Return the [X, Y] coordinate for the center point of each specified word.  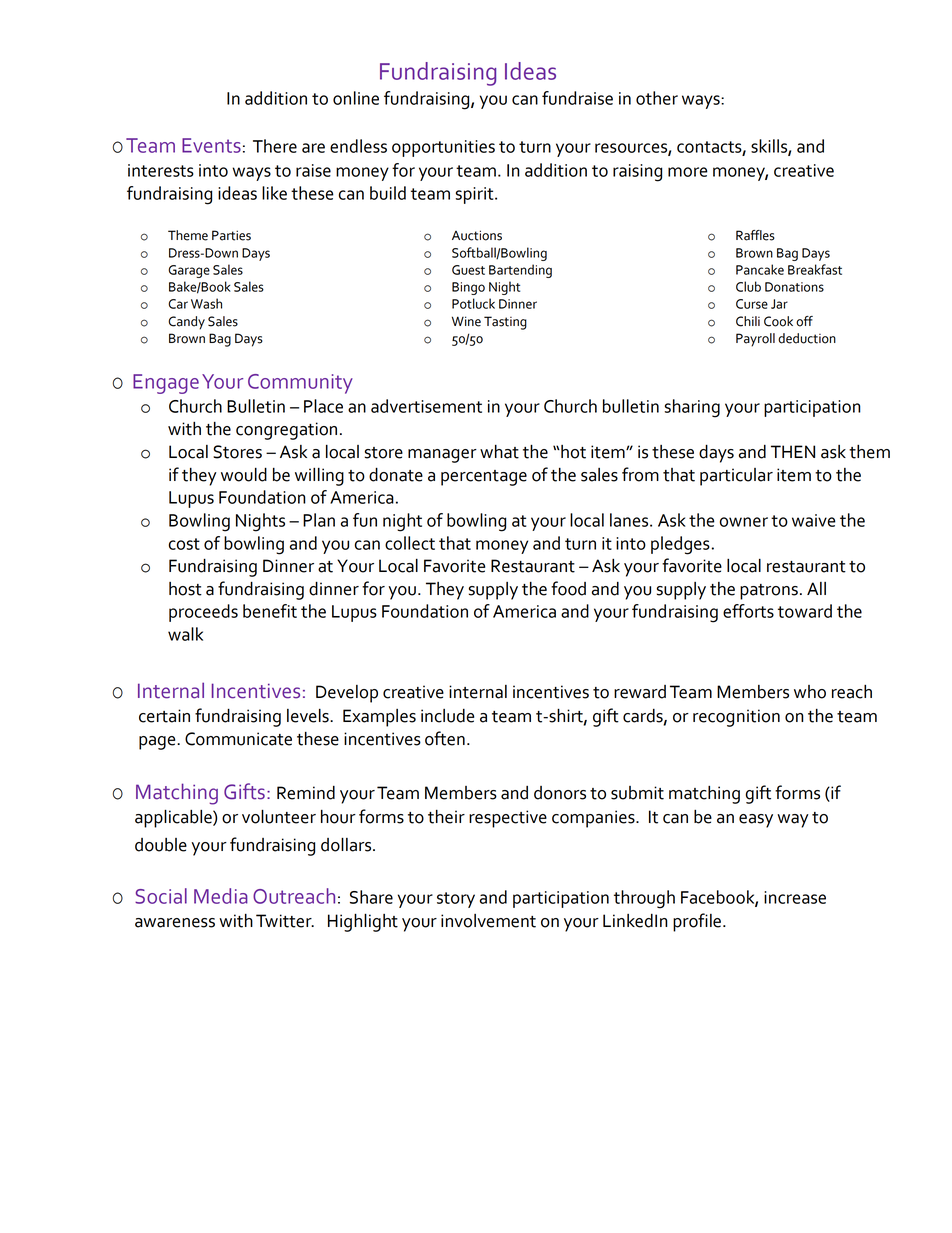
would [244, 475]
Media [221, 896]
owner [744, 522]
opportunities [443, 148]
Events [211, 145]
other [657, 98]
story [456, 900]
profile [698, 922]
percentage [484, 478]
